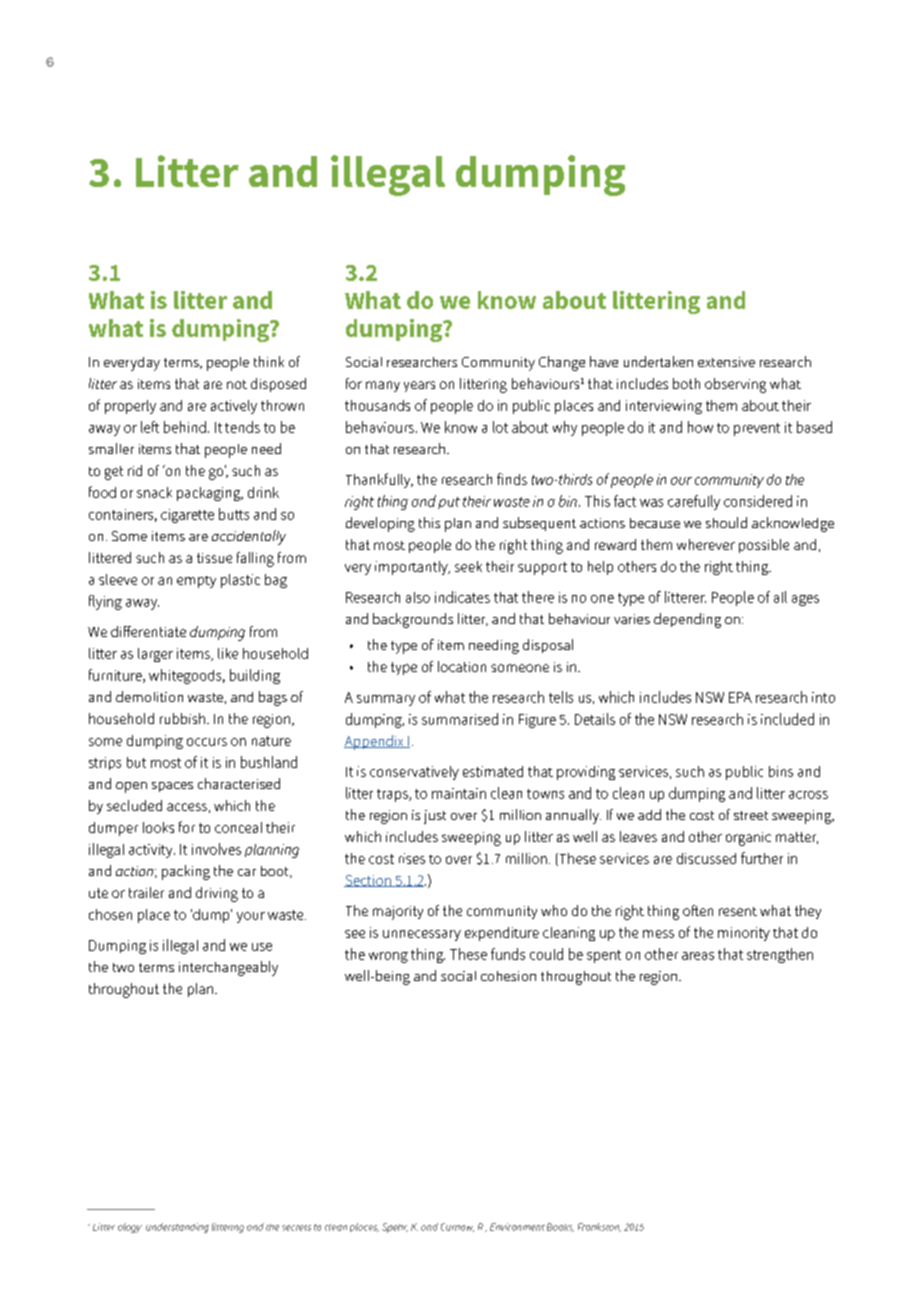  What do you see at coordinates (687, 620) in the image?
I see `depending` at bounding box center [687, 620].
